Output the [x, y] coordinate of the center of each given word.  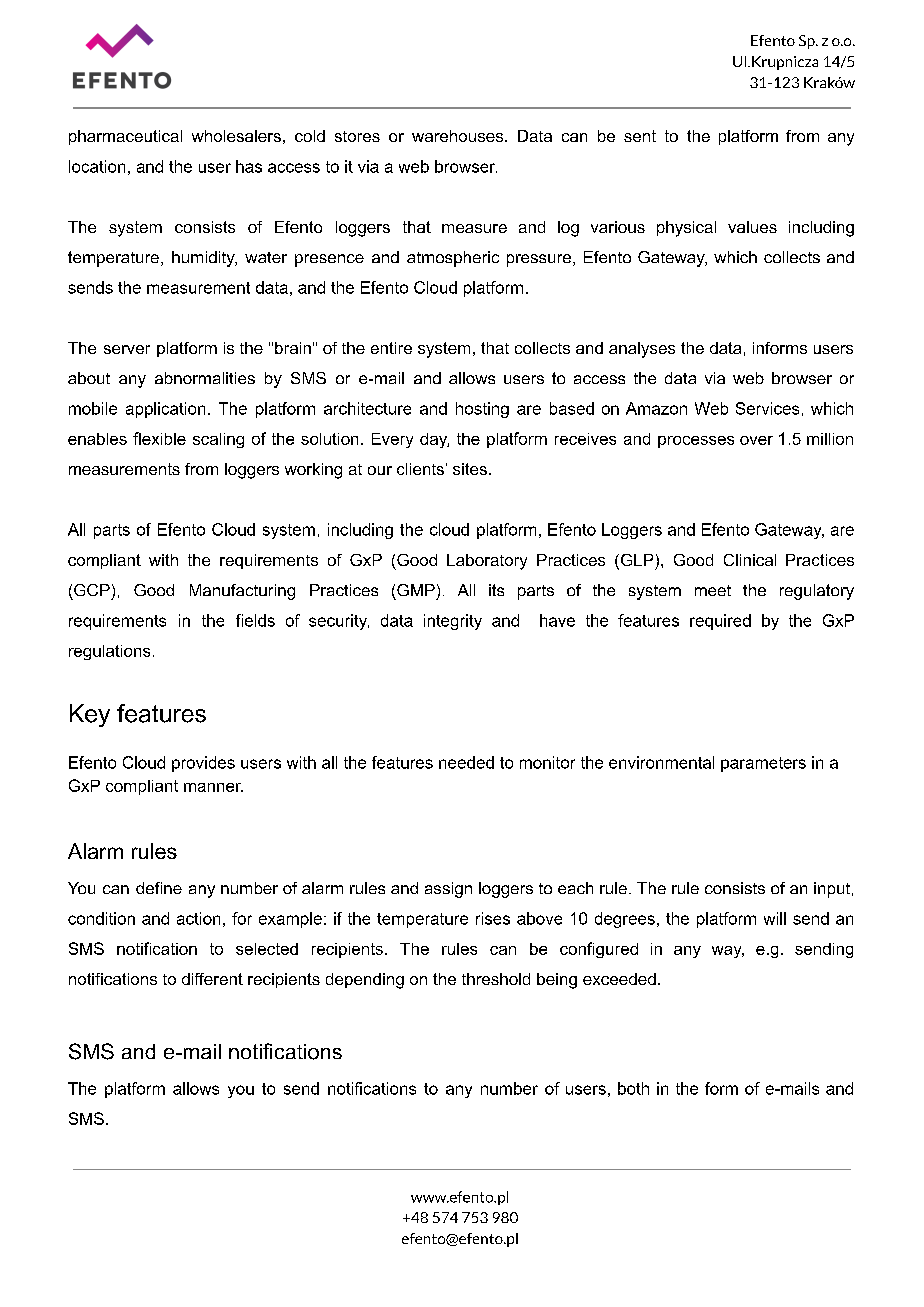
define [159, 888]
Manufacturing [242, 592]
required [720, 622]
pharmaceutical [125, 137]
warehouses [459, 136]
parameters [763, 764]
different [212, 979]
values [752, 227]
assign [448, 890]
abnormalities [205, 378]
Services [767, 408]
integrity [453, 622]
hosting [482, 410]
